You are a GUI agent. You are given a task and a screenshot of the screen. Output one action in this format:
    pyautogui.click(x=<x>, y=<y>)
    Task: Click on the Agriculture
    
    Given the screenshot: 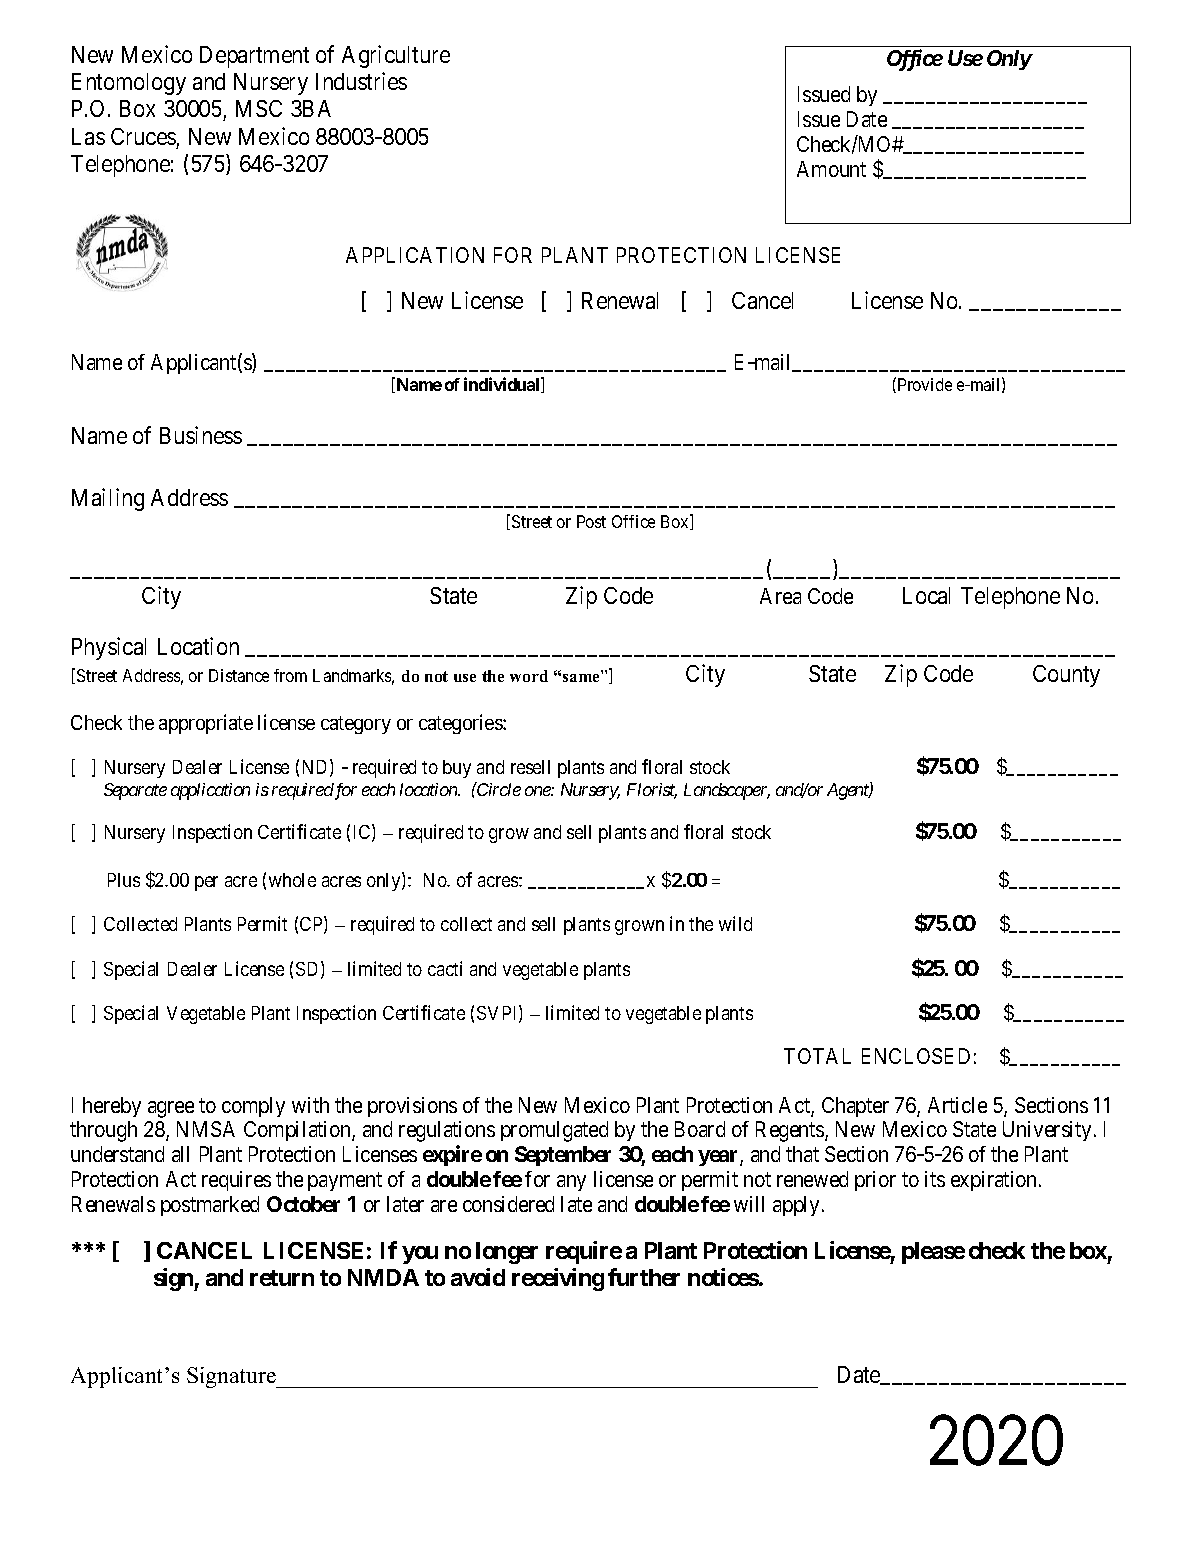 What is the action you would take?
    pyautogui.click(x=396, y=56)
